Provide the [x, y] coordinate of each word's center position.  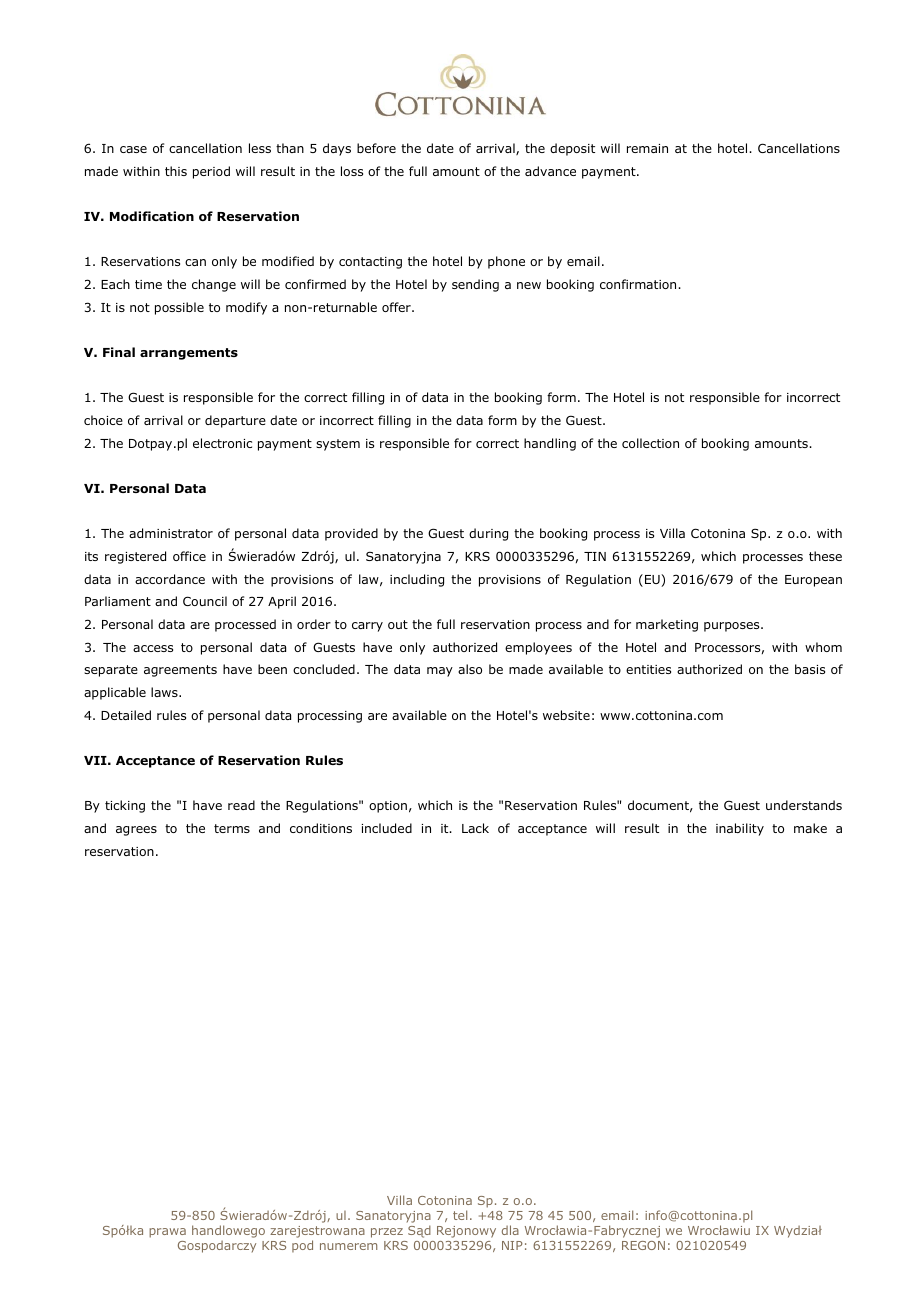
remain [647, 148]
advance [550, 171]
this [176, 171]
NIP [512, 1245]
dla [510, 1230]
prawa [167, 1233]
